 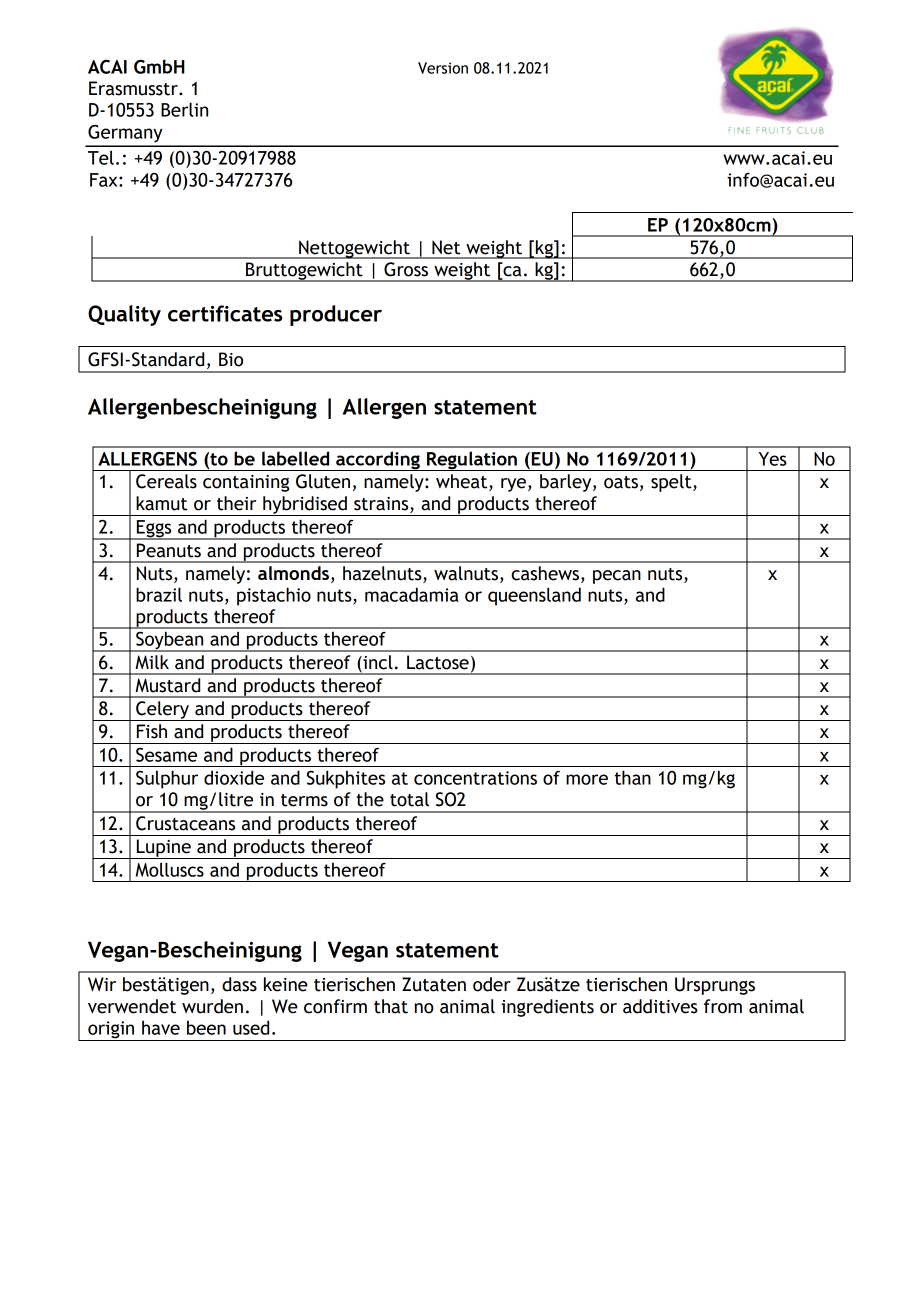 I want to click on Eggs, so click(x=154, y=530).
